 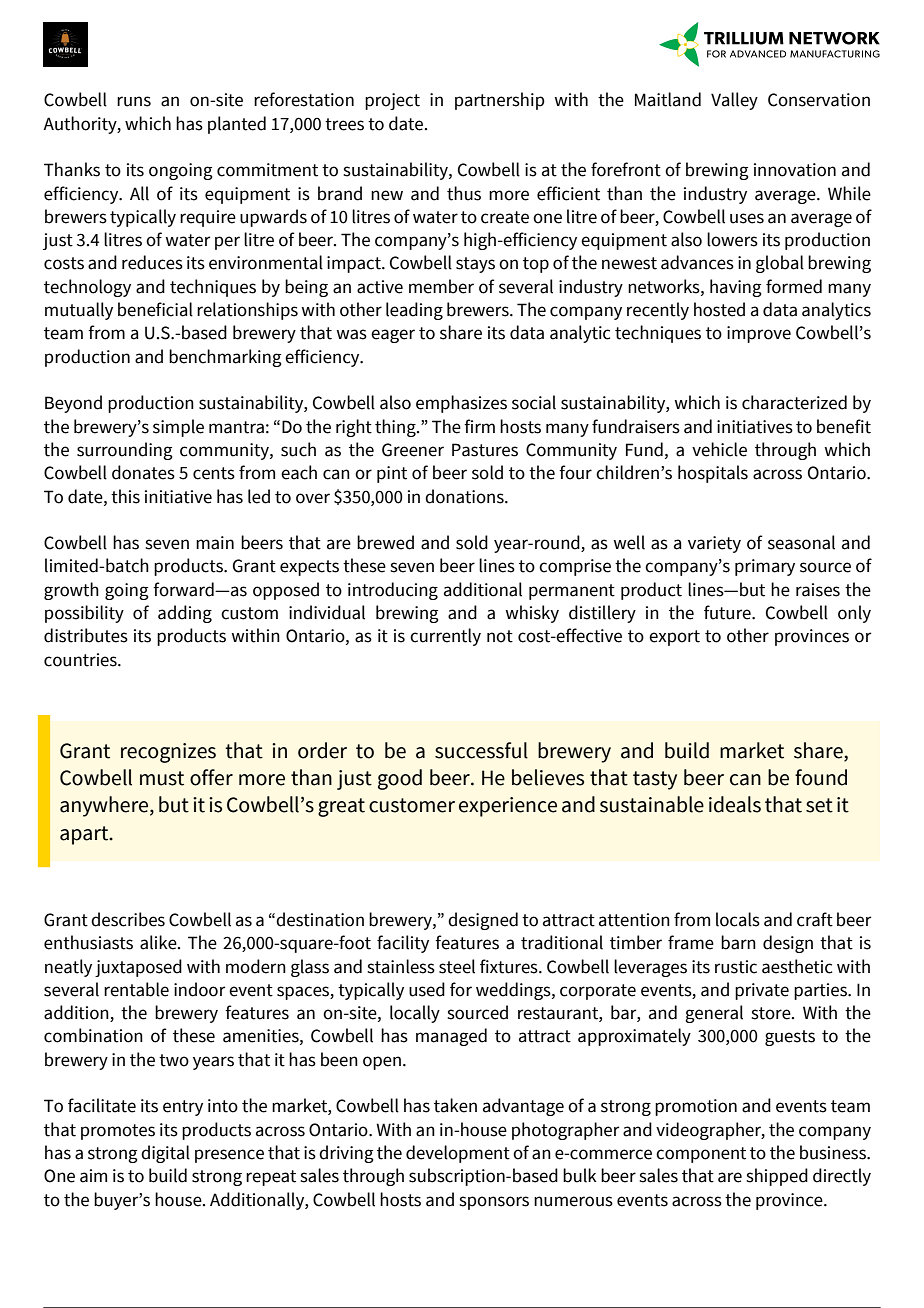 What do you see at coordinates (162, 778) in the screenshot?
I see `must` at bounding box center [162, 778].
